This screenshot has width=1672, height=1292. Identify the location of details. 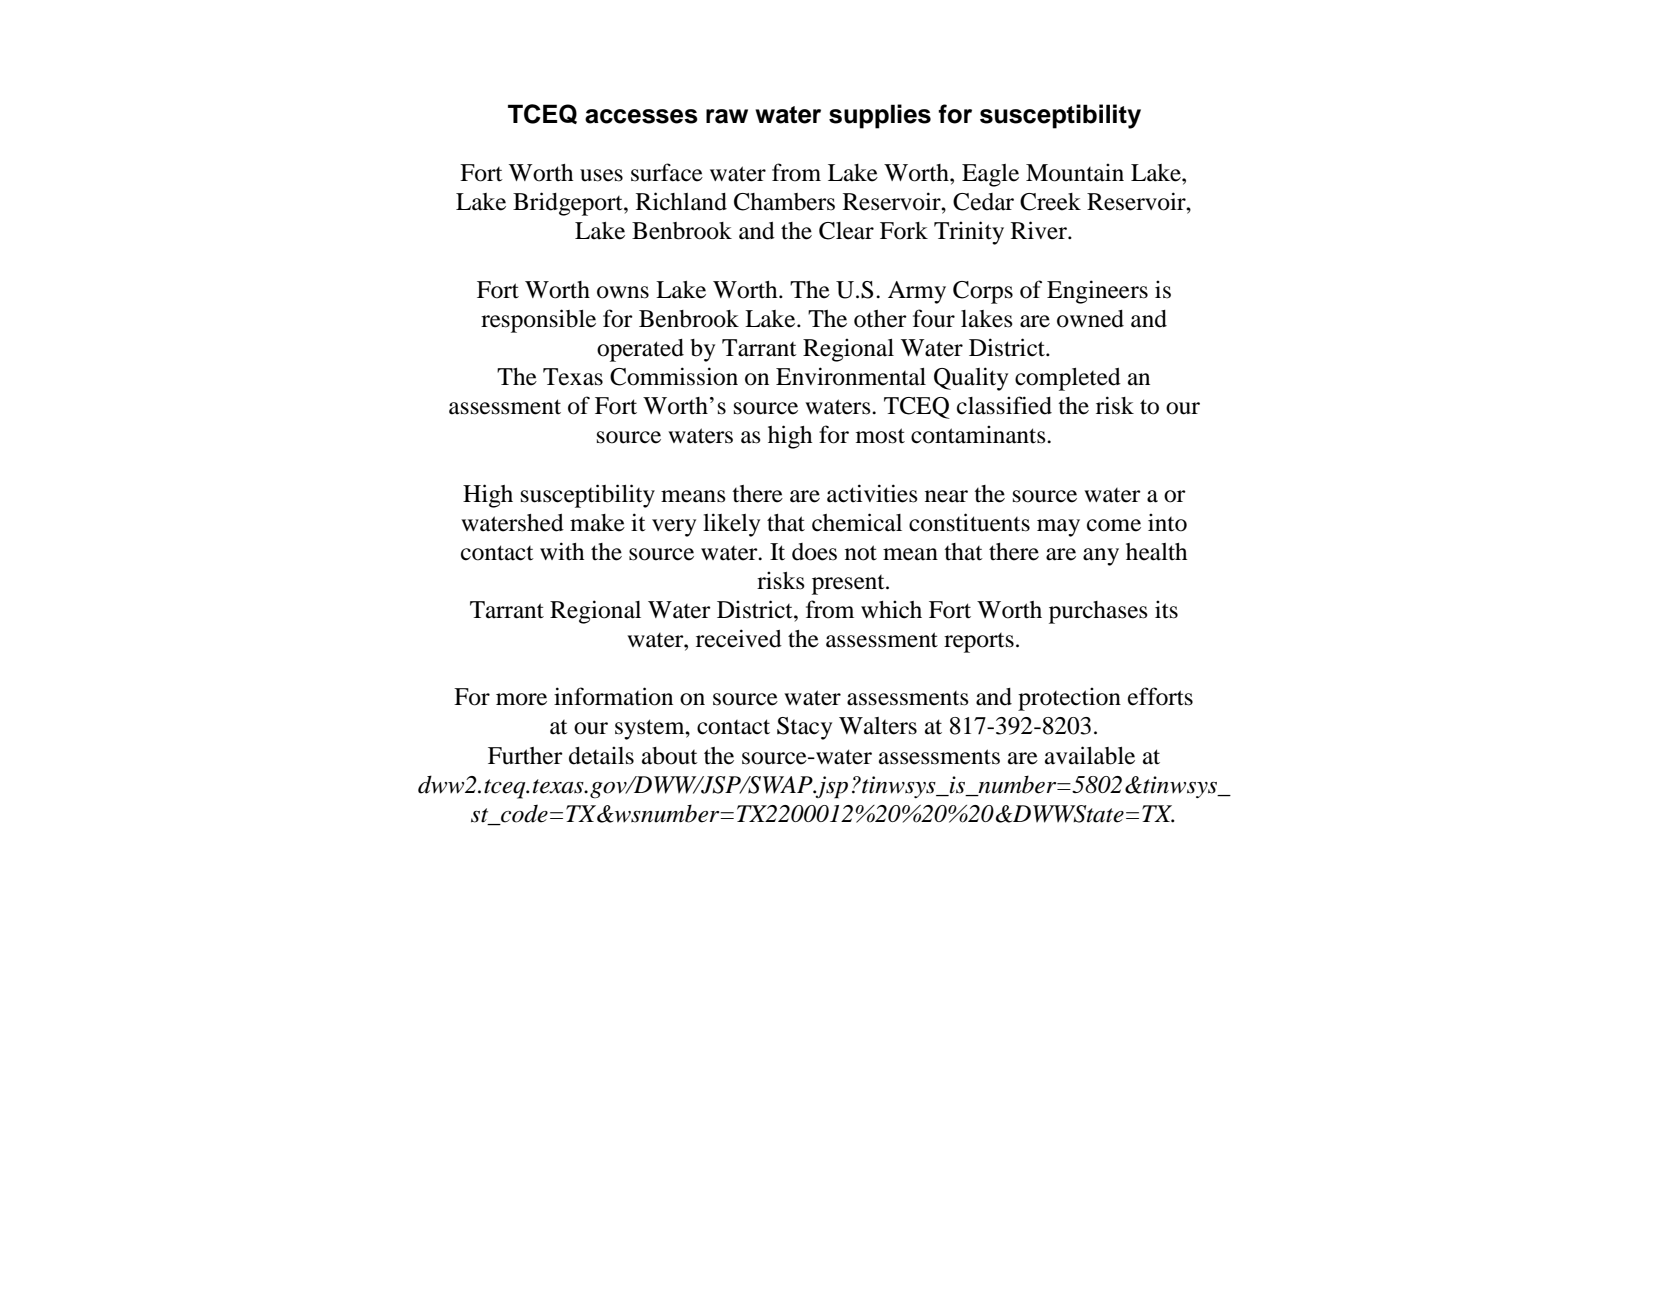
(601, 755).
